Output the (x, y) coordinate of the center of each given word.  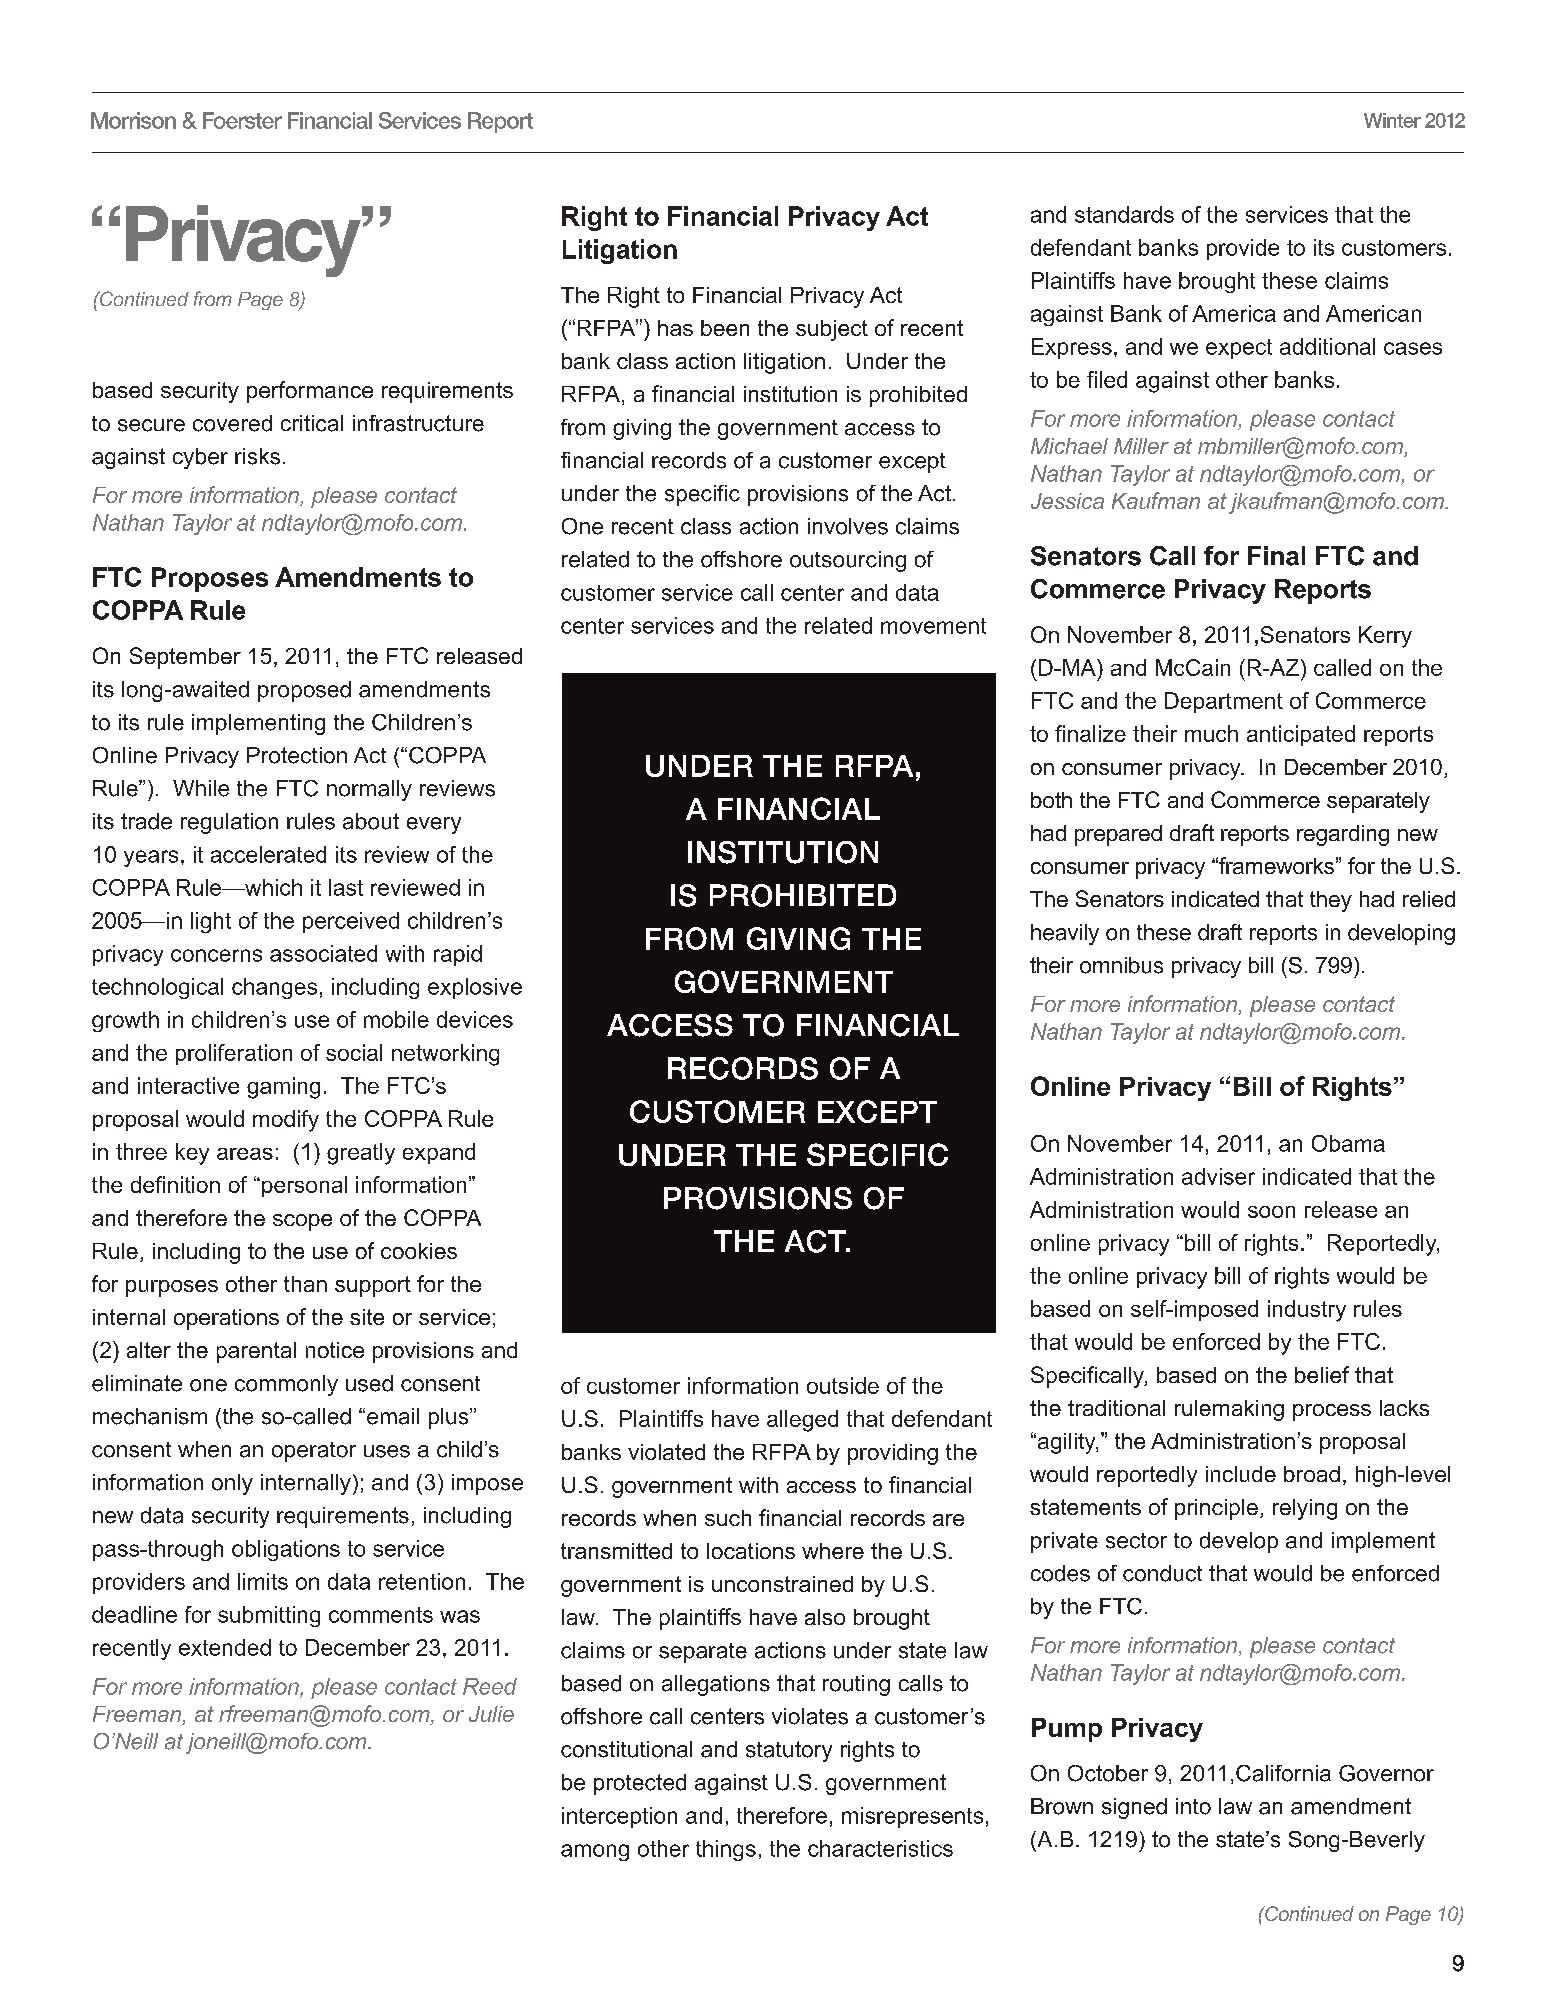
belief (1322, 1374)
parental (256, 1352)
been (725, 328)
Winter (1392, 120)
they (1331, 901)
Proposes (210, 579)
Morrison (133, 120)
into (1193, 1806)
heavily (1065, 934)
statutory (789, 1751)
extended (225, 1647)
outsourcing (848, 561)
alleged (802, 1421)
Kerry (1385, 637)
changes (274, 988)
